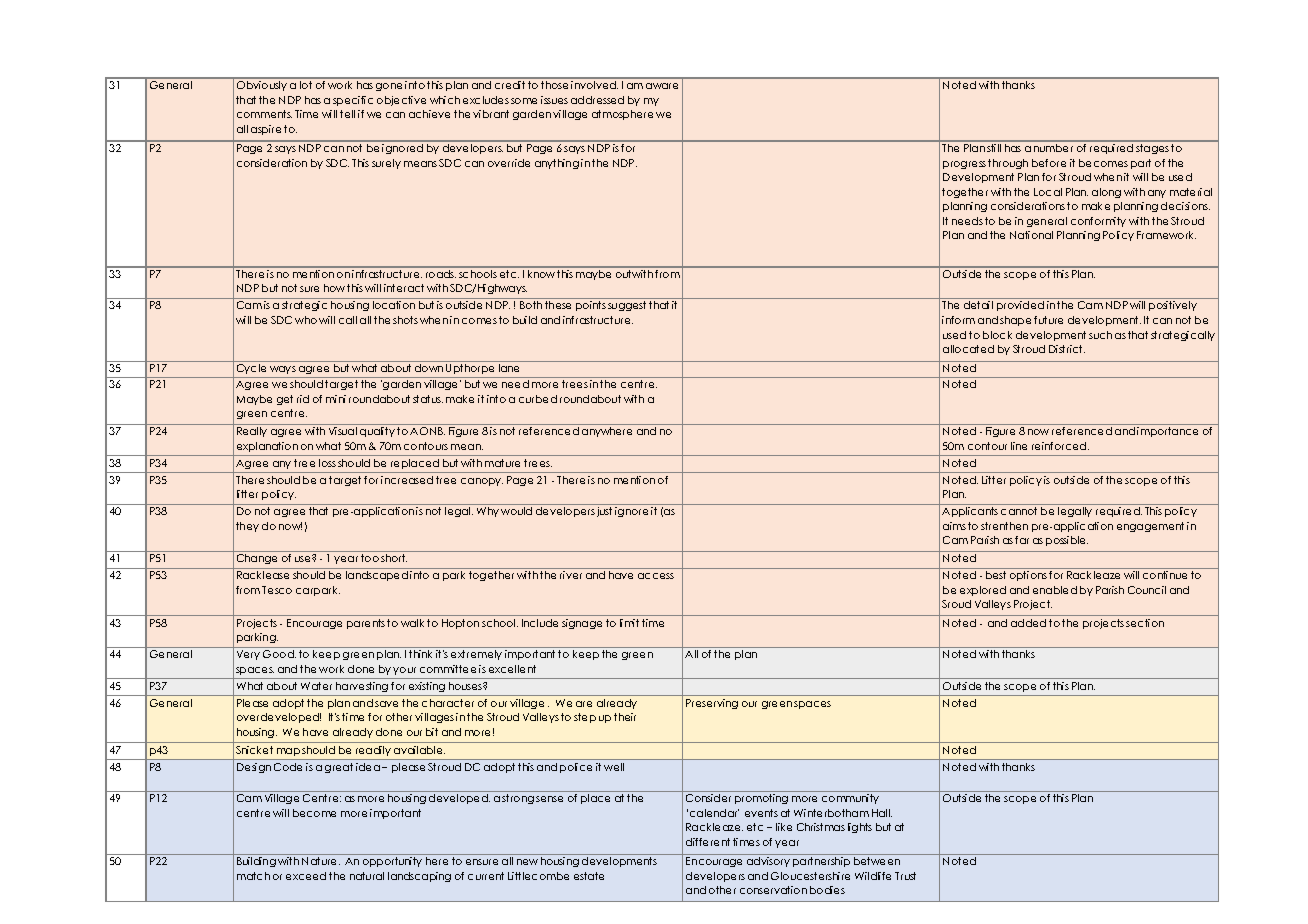 The image size is (1308, 924). I want to click on curbed, so click(538, 399).
